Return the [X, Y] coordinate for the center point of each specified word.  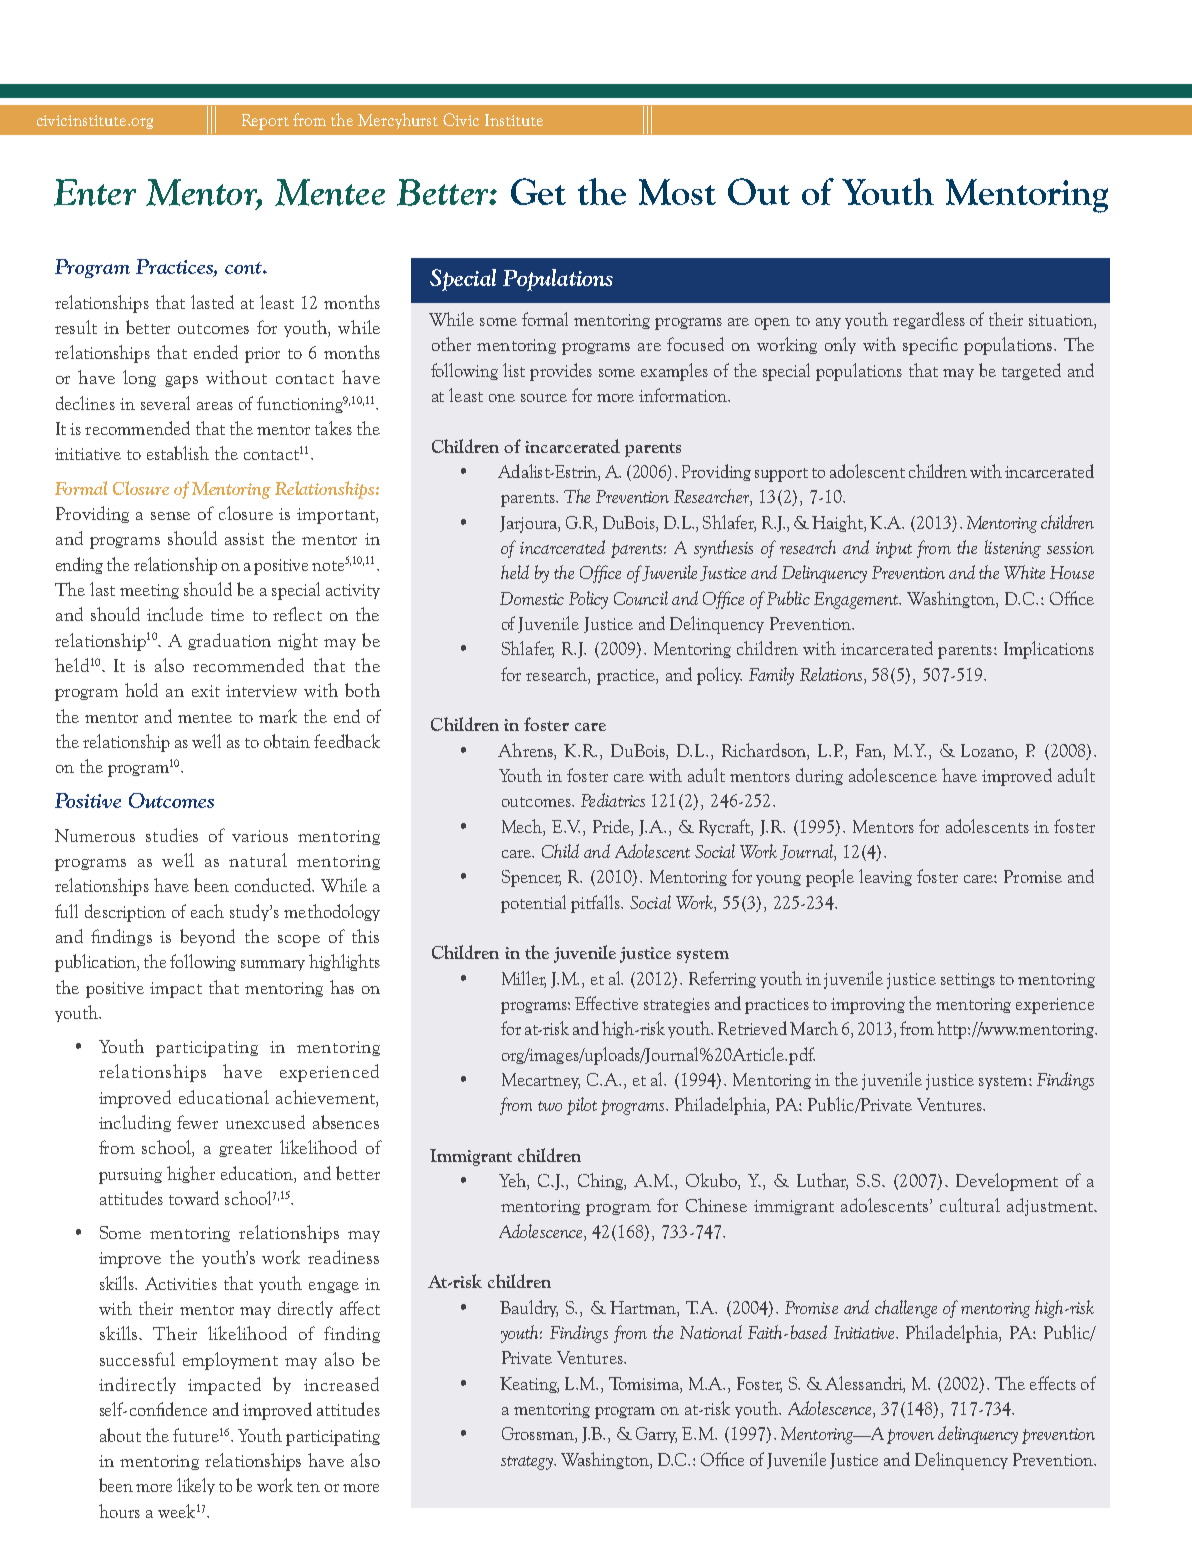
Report [265, 122]
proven [910, 1436]
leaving [885, 877]
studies [172, 835]
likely [196, 1486]
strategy [528, 1463]
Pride [612, 826]
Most [677, 192]
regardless [929, 320]
